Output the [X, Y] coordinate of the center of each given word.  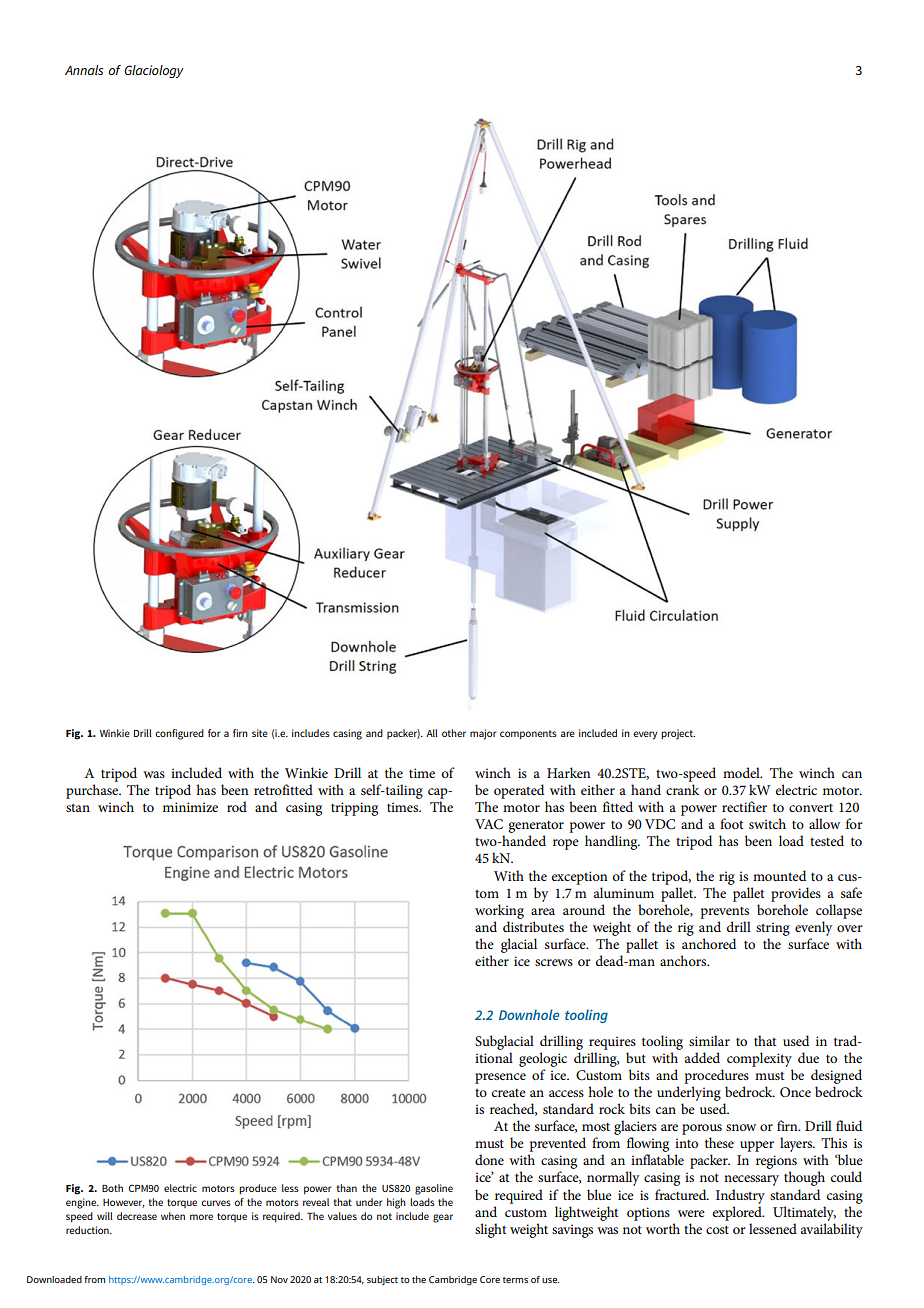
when [173, 1216]
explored [738, 1213]
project [678, 734]
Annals [84, 70]
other [454, 733]
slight [490, 1230]
